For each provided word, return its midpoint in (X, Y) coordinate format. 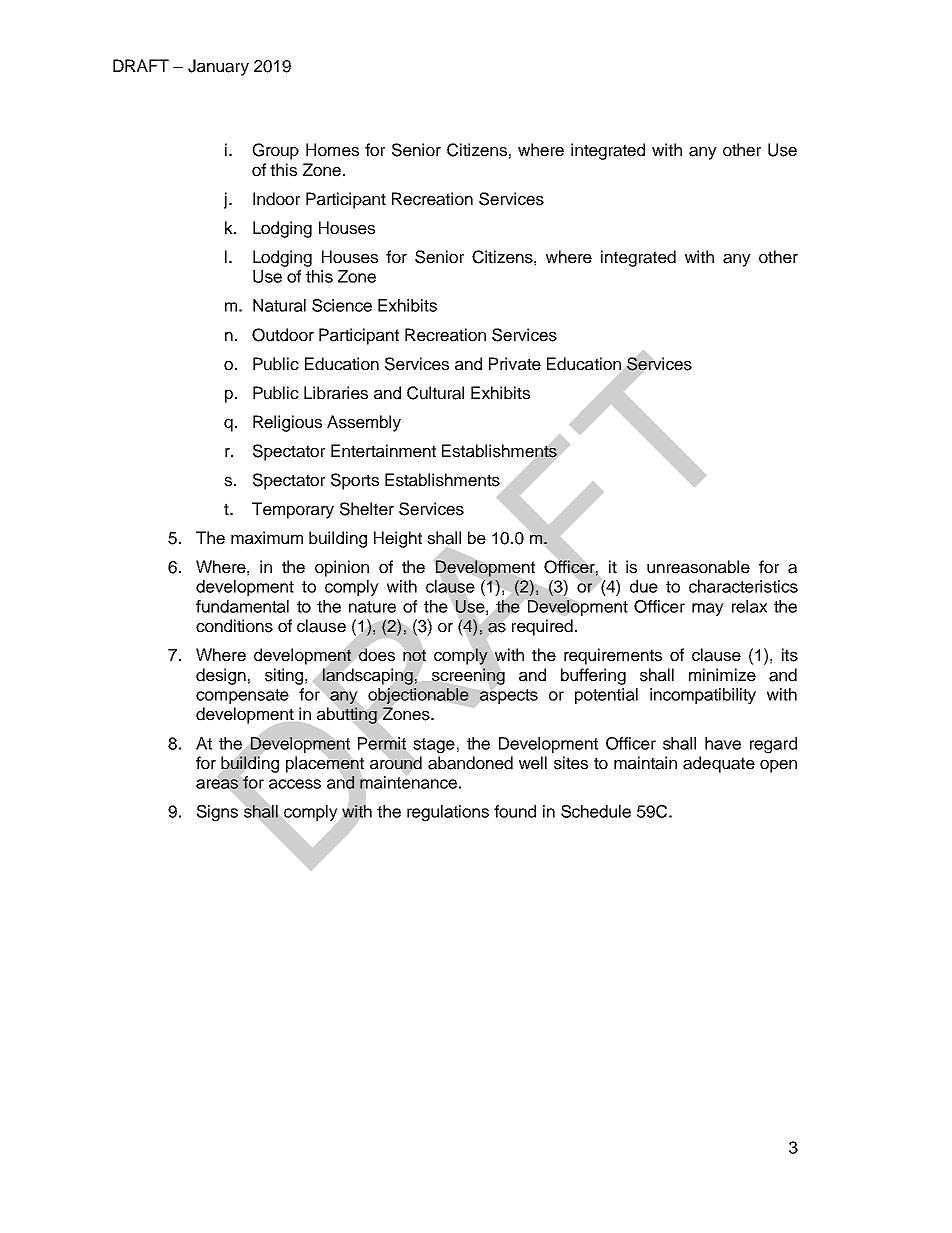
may (708, 609)
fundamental (242, 606)
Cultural (435, 393)
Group (276, 151)
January (218, 67)
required (542, 627)
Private (515, 364)
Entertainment (383, 451)
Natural (279, 305)
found (515, 811)
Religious (287, 423)
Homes (332, 150)
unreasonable (698, 567)
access (295, 784)
